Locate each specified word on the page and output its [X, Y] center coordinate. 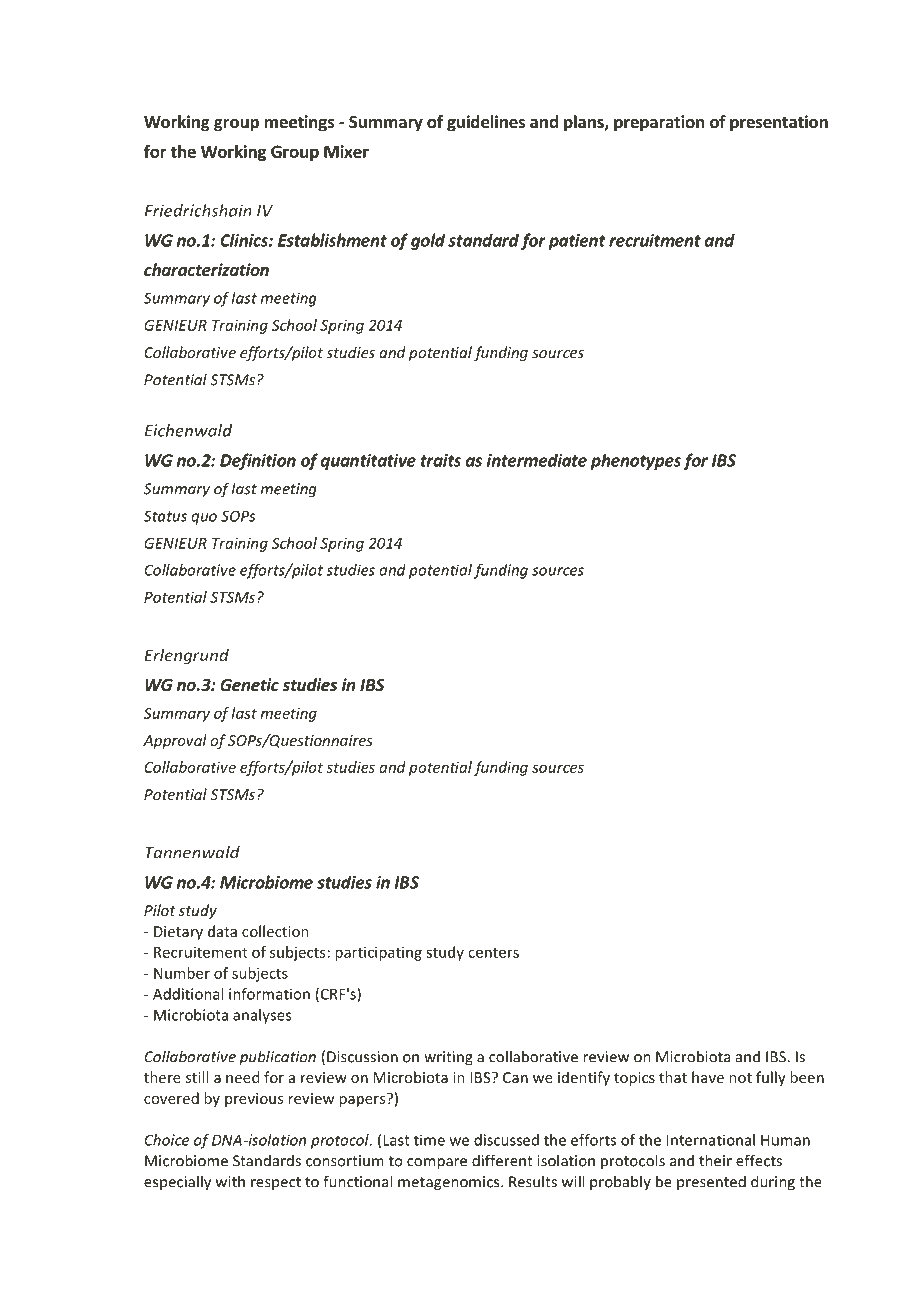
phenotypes [636, 461]
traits [441, 460]
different [502, 1160]
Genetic [249, 684]
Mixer [346, 151]
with [230, 1181]
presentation [779, 123]
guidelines [486, 123]
